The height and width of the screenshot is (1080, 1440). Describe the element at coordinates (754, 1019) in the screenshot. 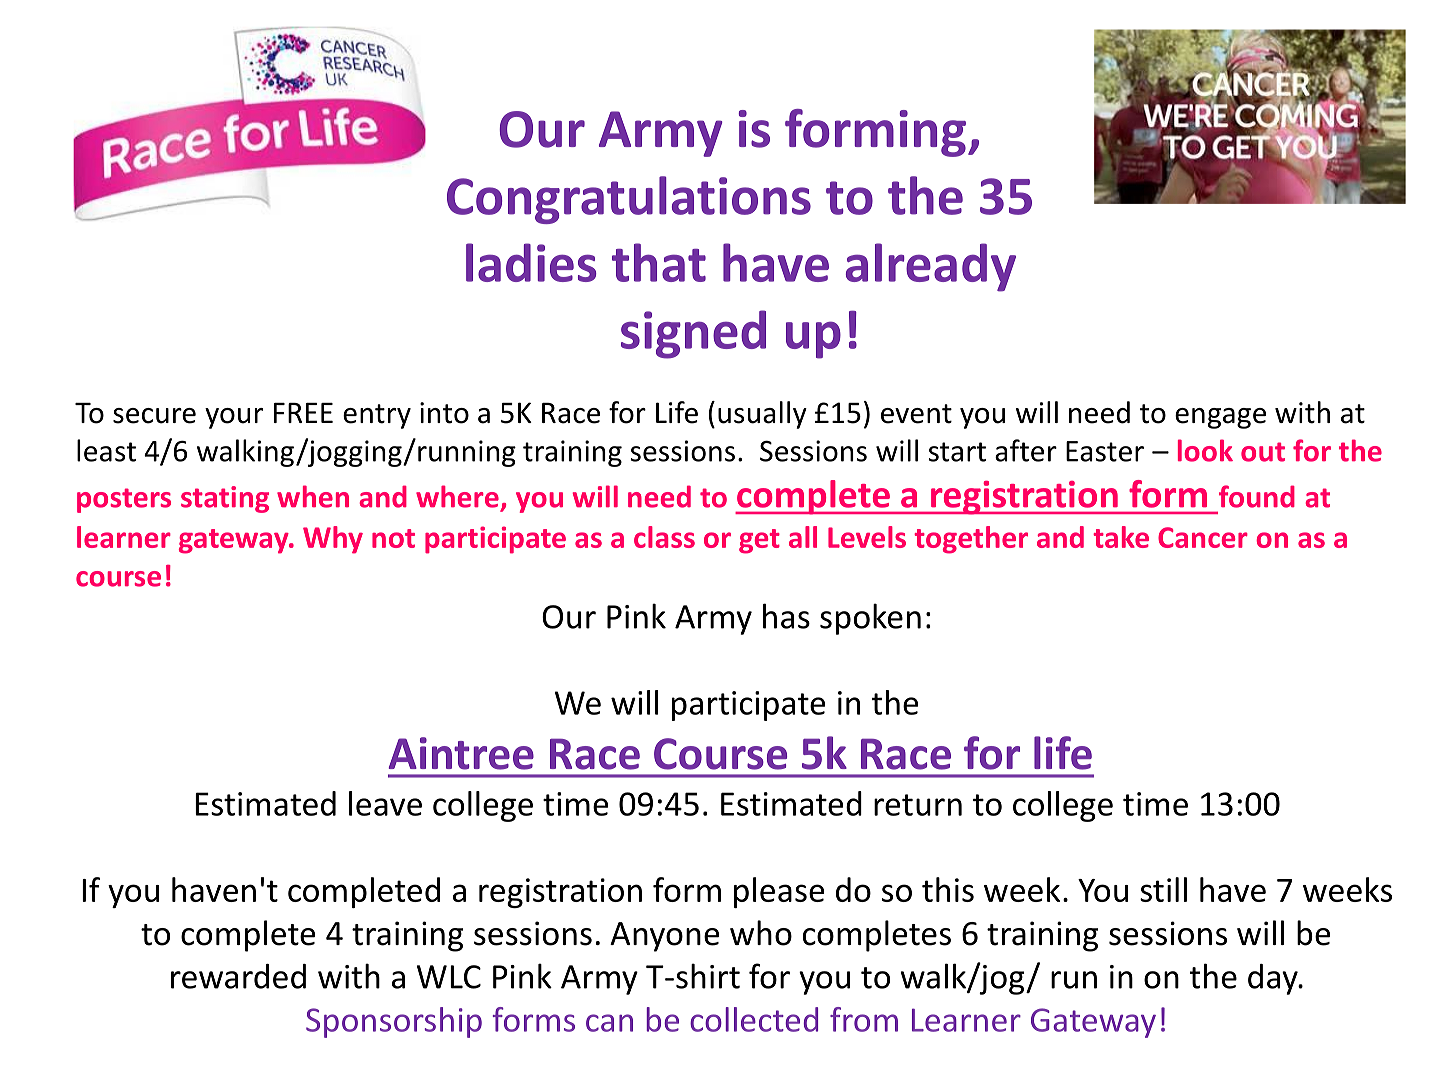

I see `collected` at that location.
